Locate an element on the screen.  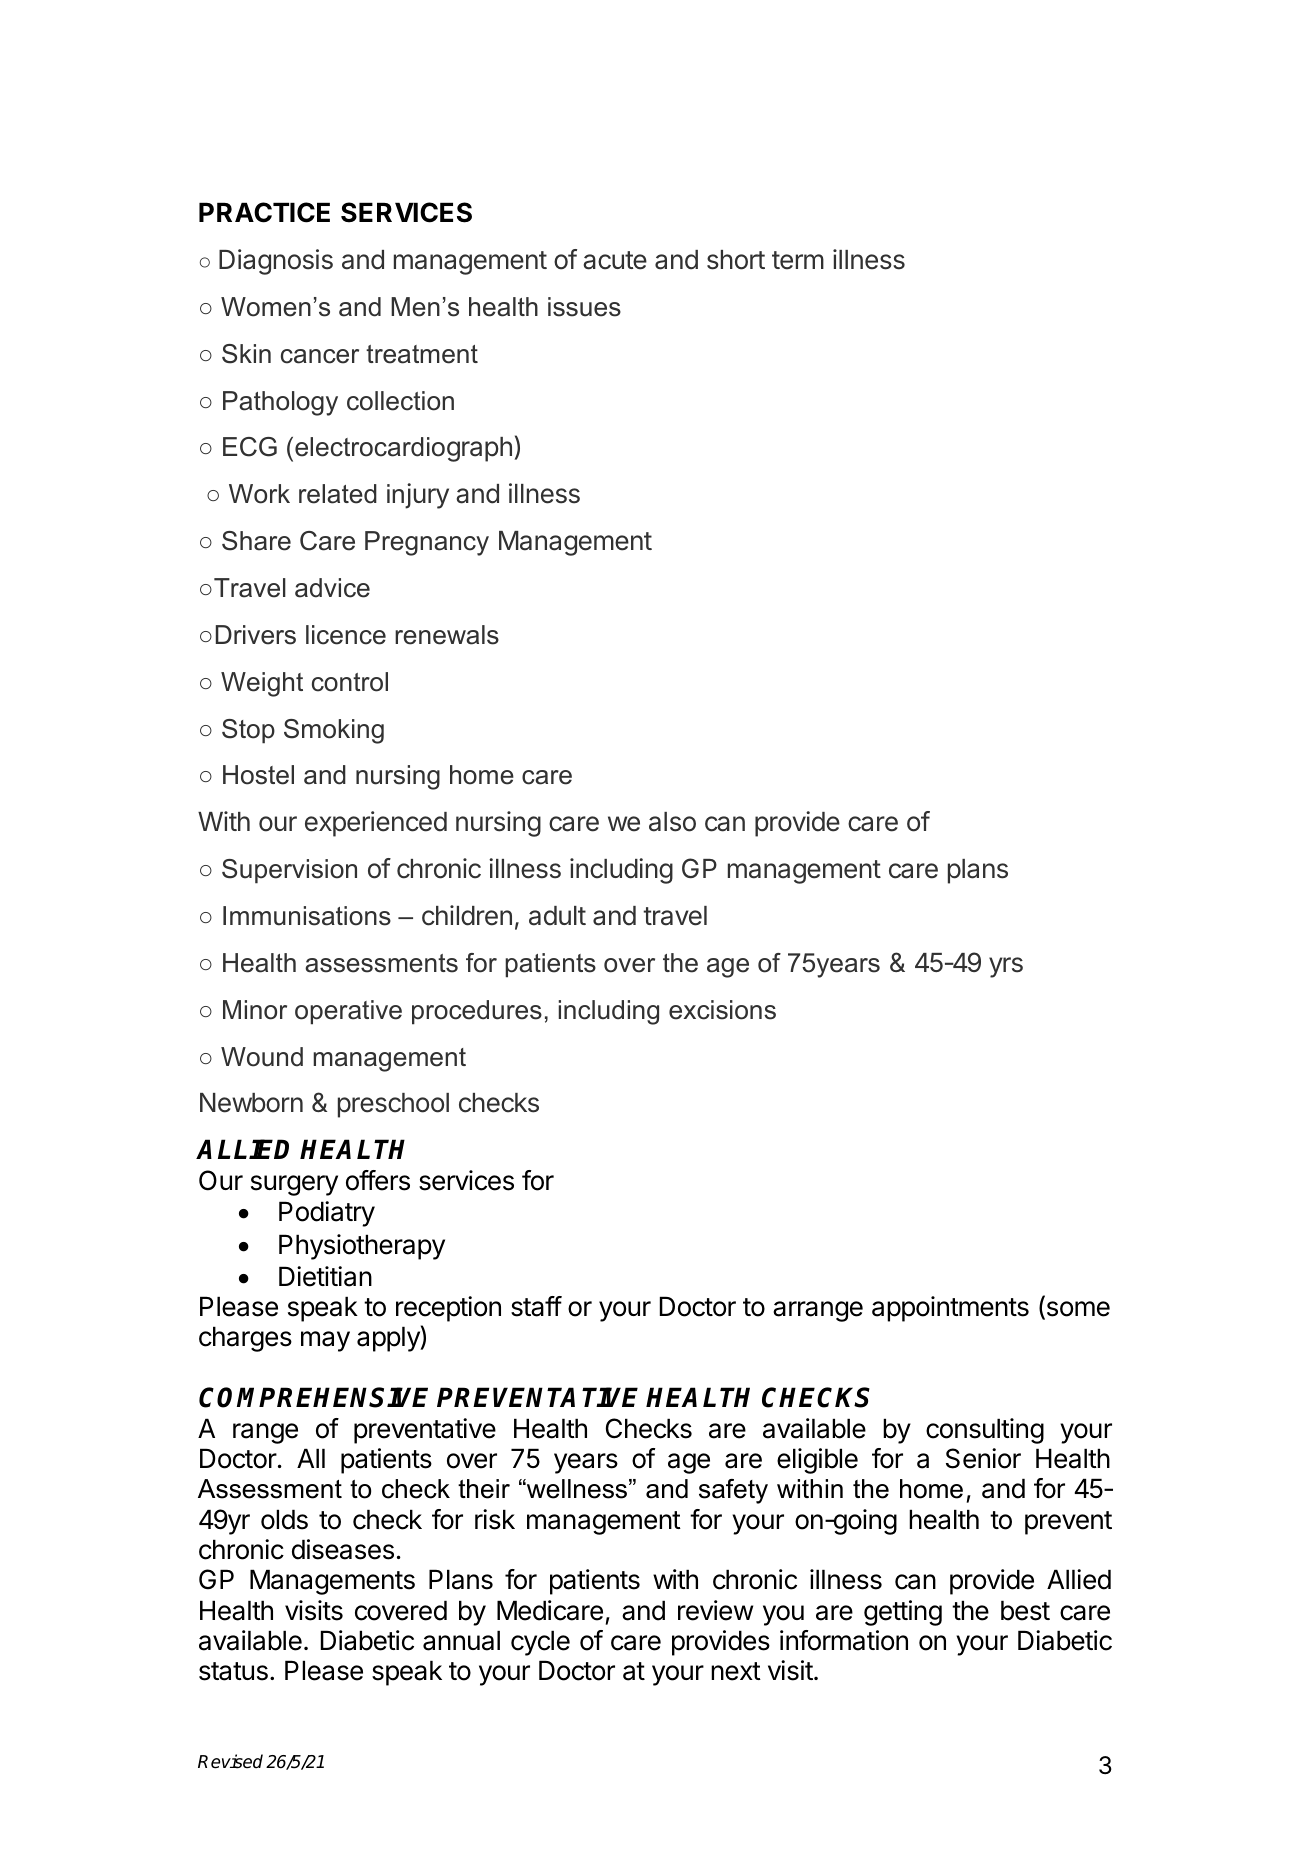
also is located at coordinates (672, 822).
